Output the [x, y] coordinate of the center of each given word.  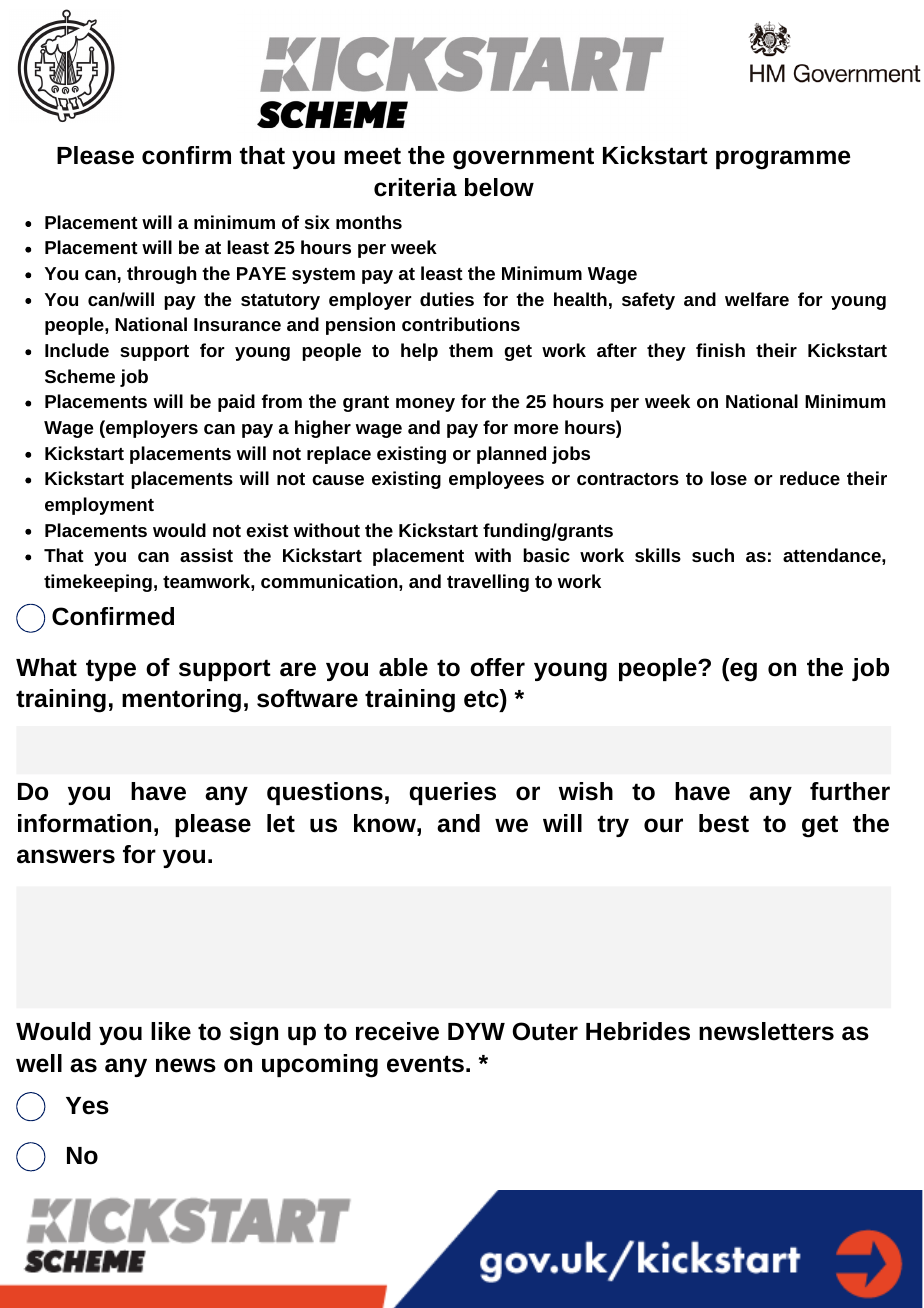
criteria [415, 187]
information [84, 823]
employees [496, 480]
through [162, 275]
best [724, 823]
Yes [87, 1106]
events [425, 1064]
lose [729, 478]
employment [99, 506]
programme [783, 160]
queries [452, 793]
